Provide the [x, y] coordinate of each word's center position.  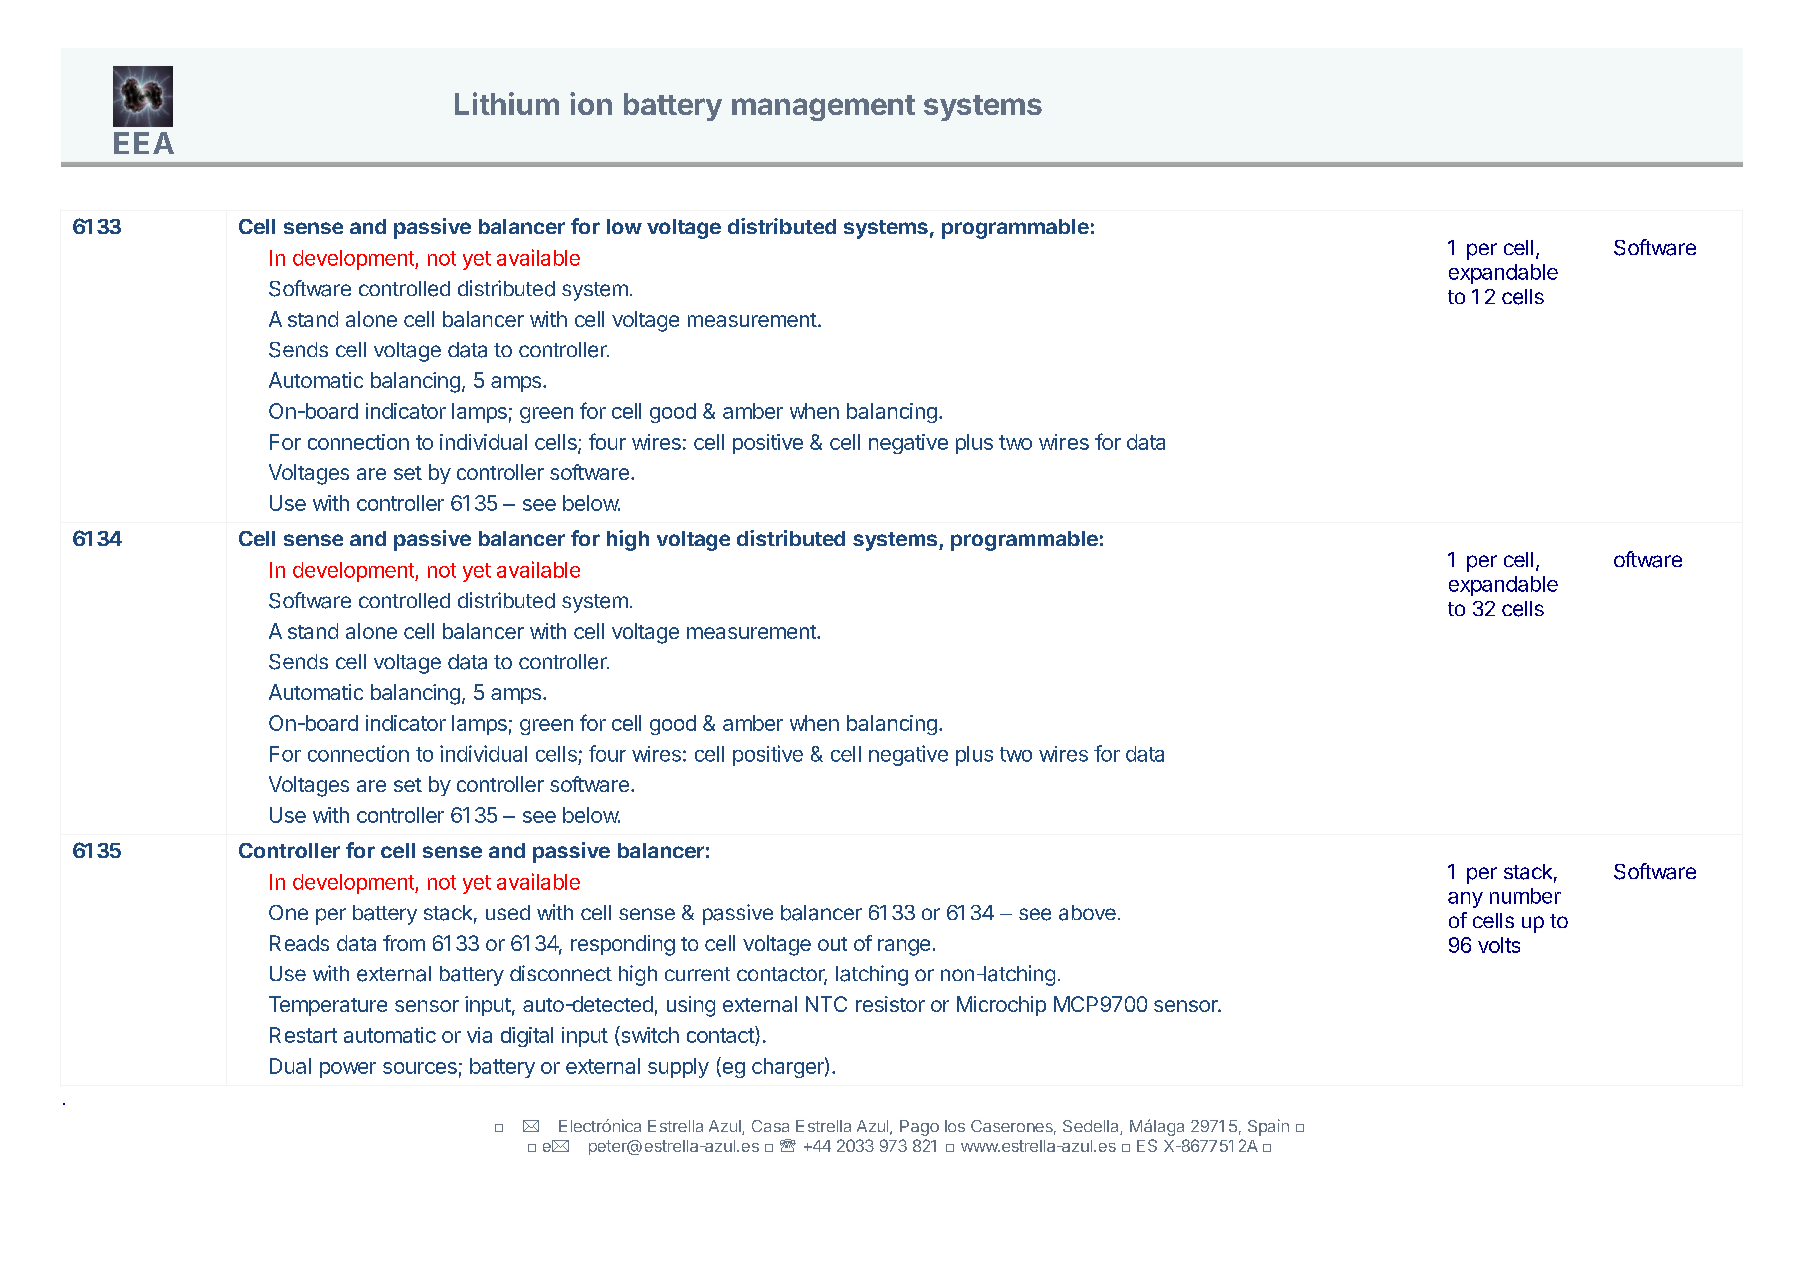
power [348, 1070]
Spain [1268, 1127]
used [508, 912]
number [1525, 896]
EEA [144, 143]
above [1087, 913]
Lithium [507, 103]
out [832, 944]
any [1465, 900]
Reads [299, 943]
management [823, 108]
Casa [770, 1126]
